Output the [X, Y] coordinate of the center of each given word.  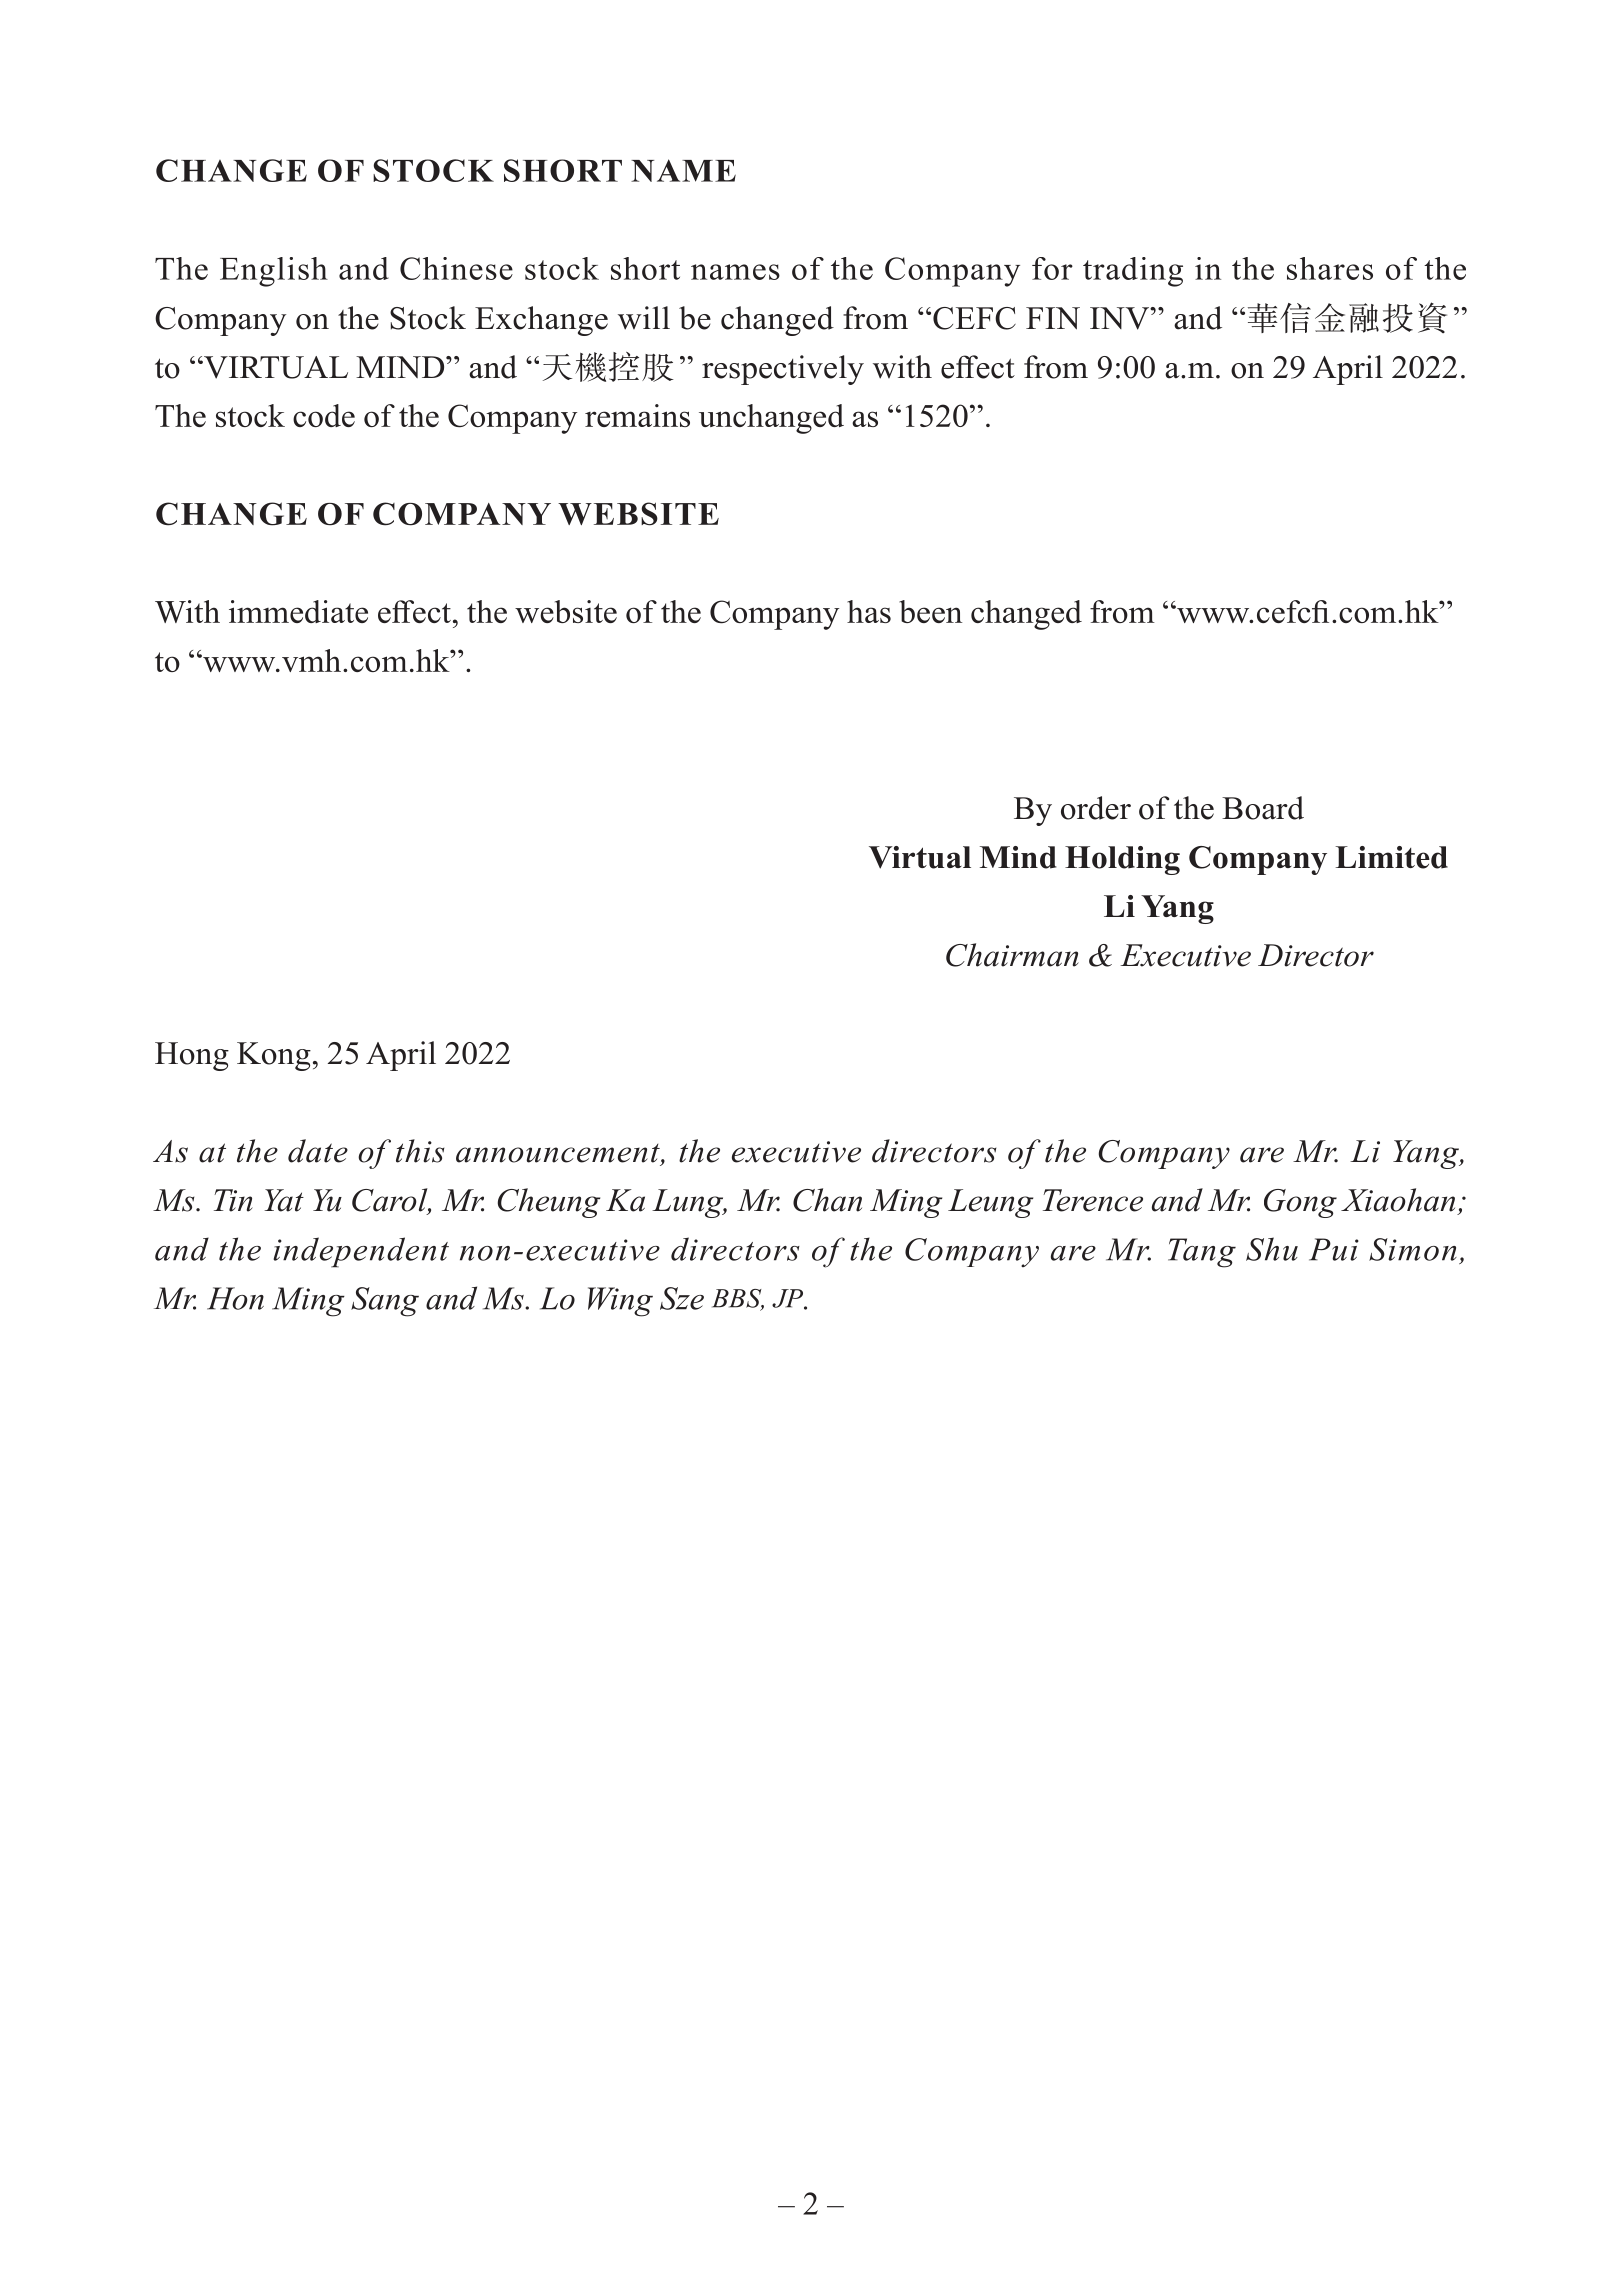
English [274, 272]
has [869, 611]
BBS [738, 1299]
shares [1330, 268]
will [644, 318]
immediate [298, 611]
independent [361, 1252]
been [930, 611]
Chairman [1012, 955]
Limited [1391, 857]
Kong [274, 1056]
